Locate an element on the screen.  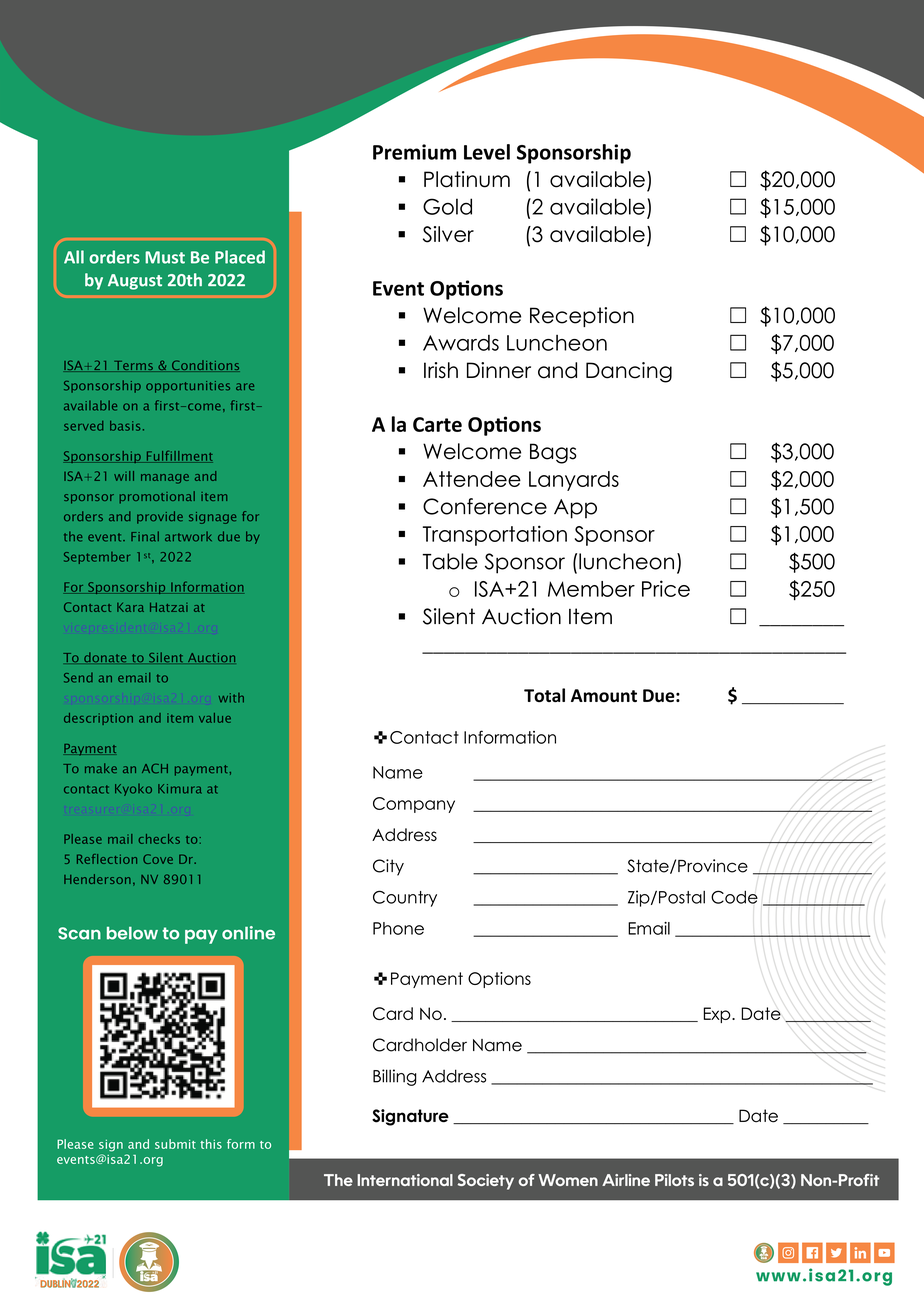
Must is located at coordinates (165, 257).
